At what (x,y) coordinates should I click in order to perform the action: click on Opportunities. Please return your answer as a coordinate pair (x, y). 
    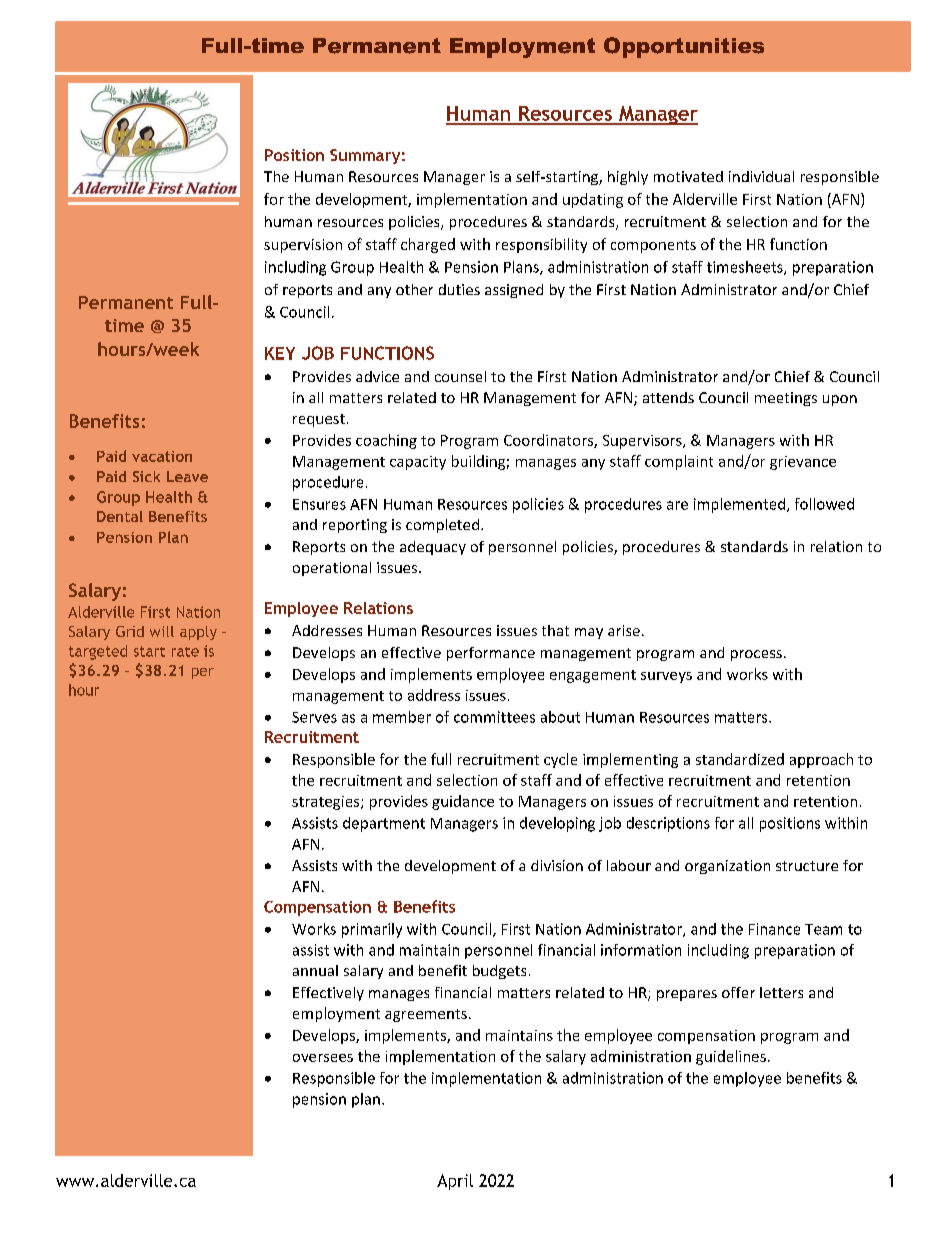
    Looking at the image, I should click on (684, 47).
